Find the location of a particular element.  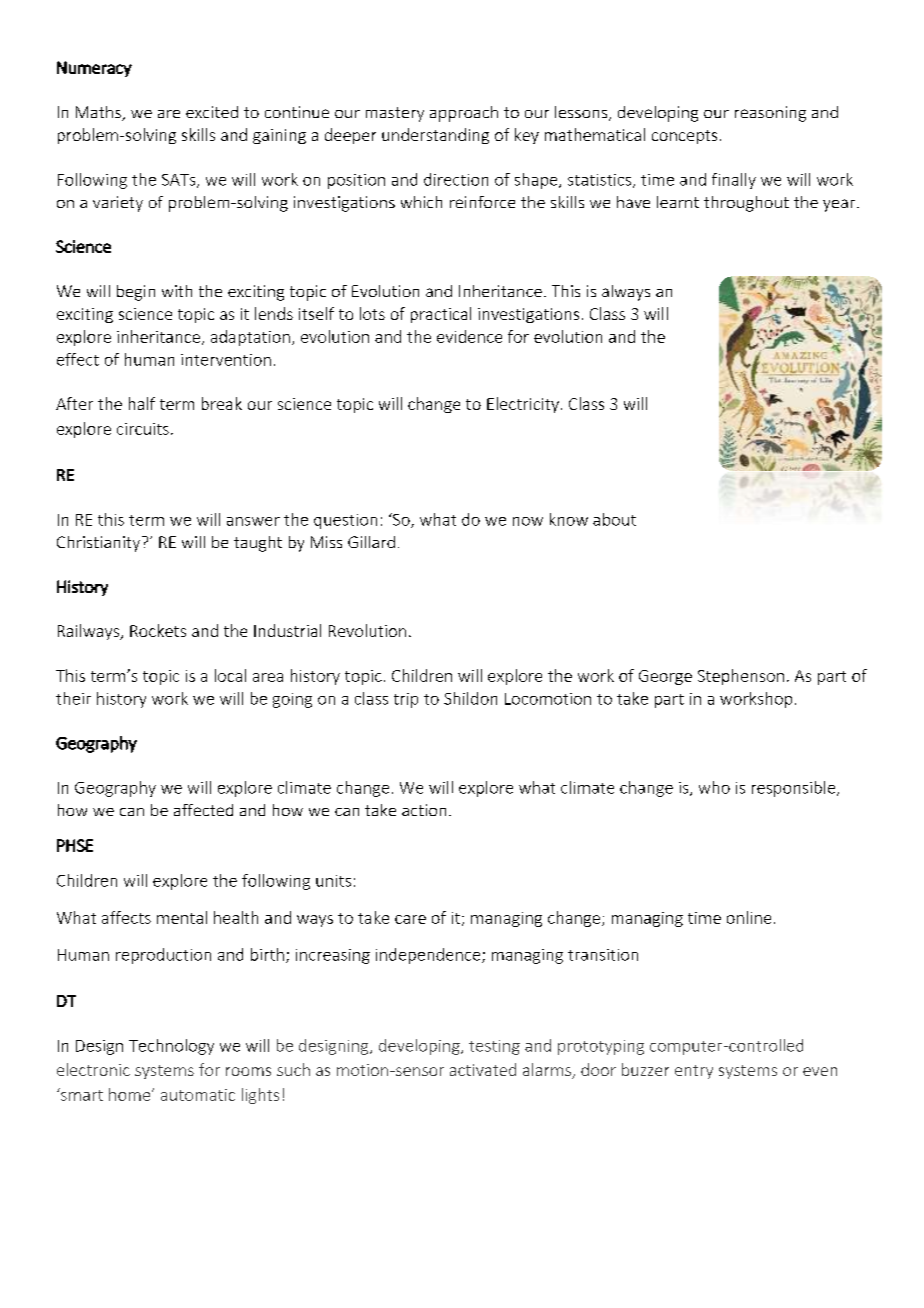

activated is located at coordinates (483, 1069).
